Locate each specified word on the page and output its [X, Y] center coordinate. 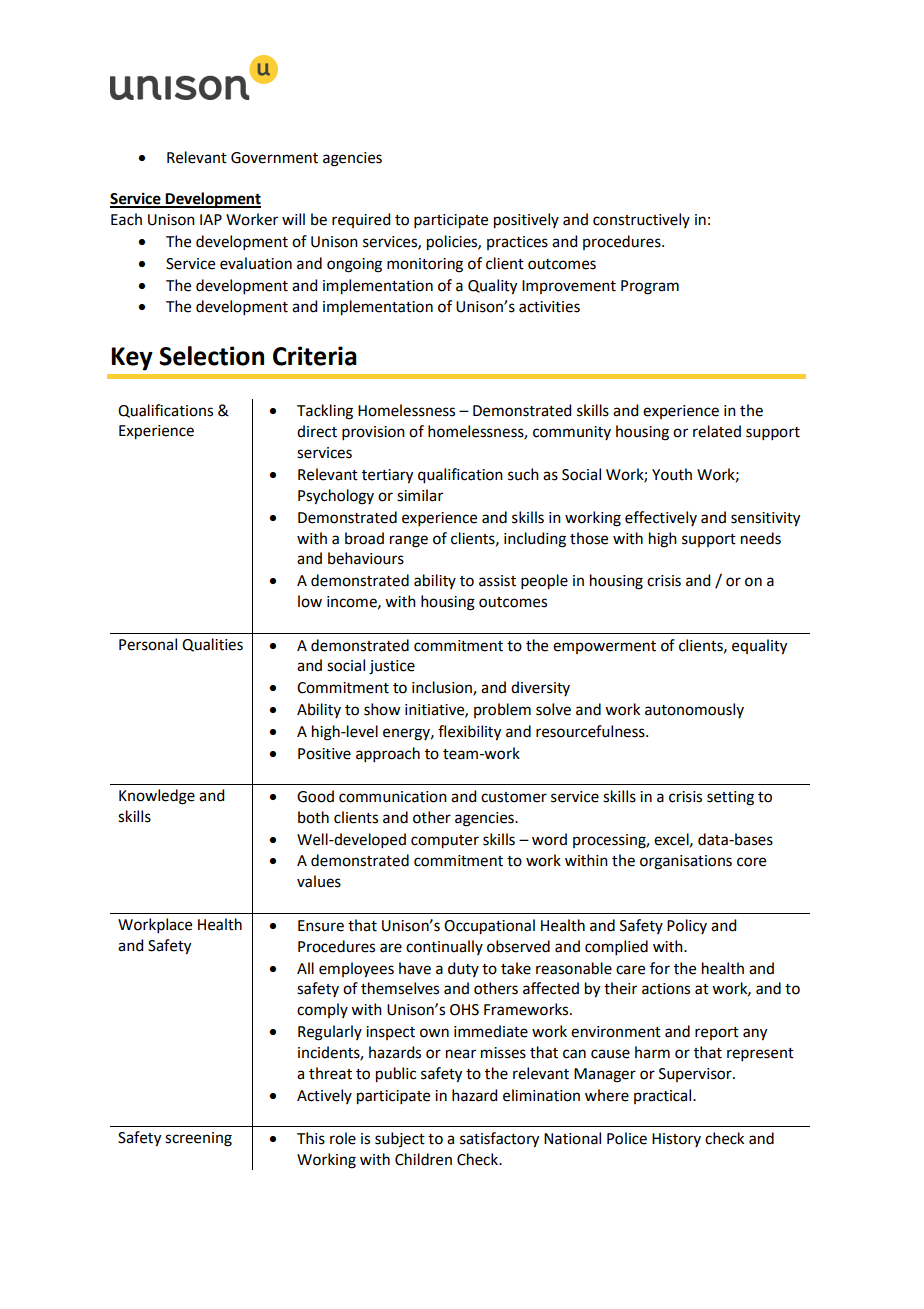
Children [423, 1159]
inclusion [443, 688]
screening [198, 1139]
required [361, 220]
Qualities [212, 645]
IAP [211, 219]
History [676, 1140]
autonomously [694, 710]
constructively [641, 220]
